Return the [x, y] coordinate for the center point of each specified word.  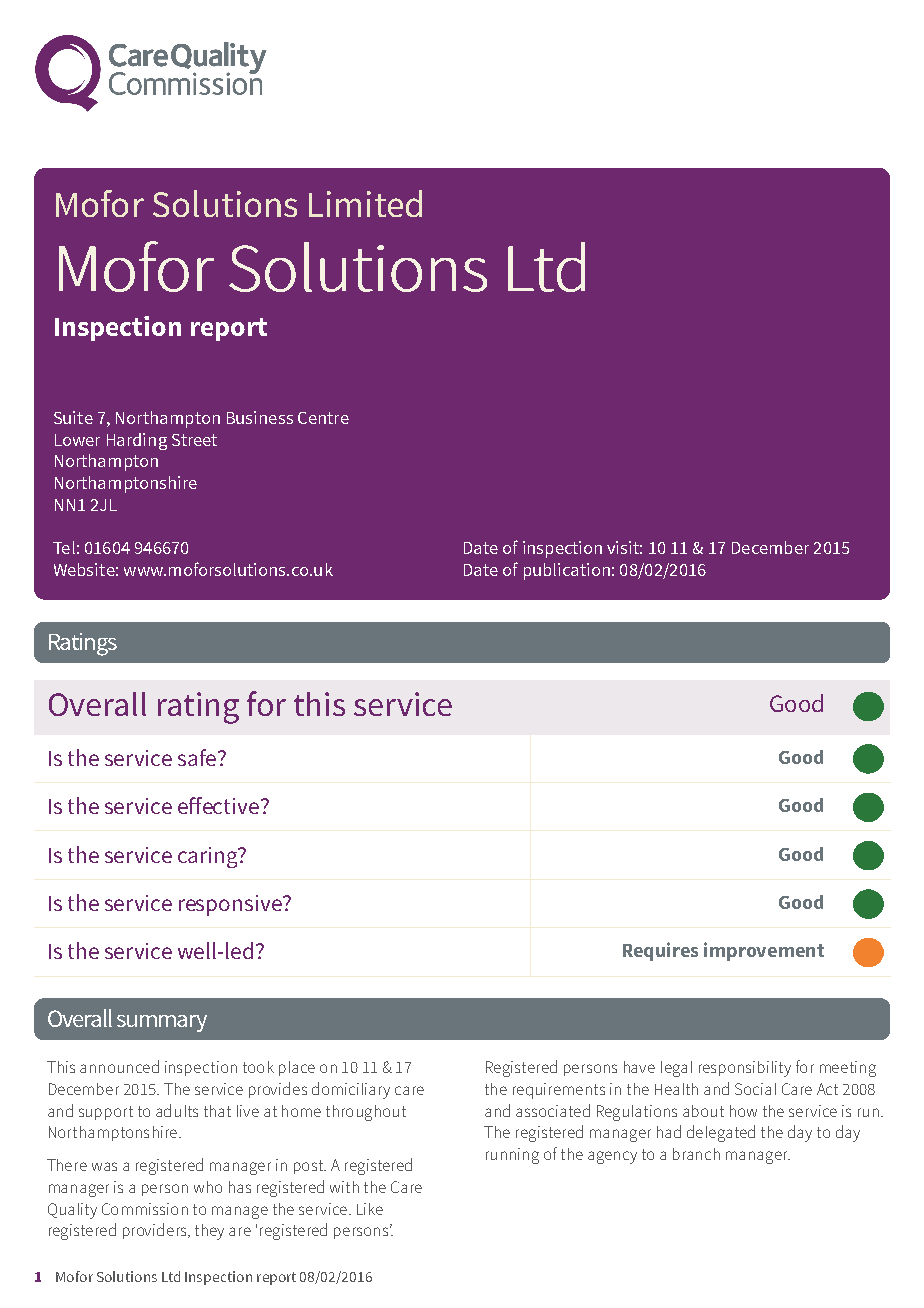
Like [370, 1209]
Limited [365, 203]
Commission [145, 1209]
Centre [323, 418]
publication [567, 571]
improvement [764, 951]
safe [197, 757]
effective [218, 805]
